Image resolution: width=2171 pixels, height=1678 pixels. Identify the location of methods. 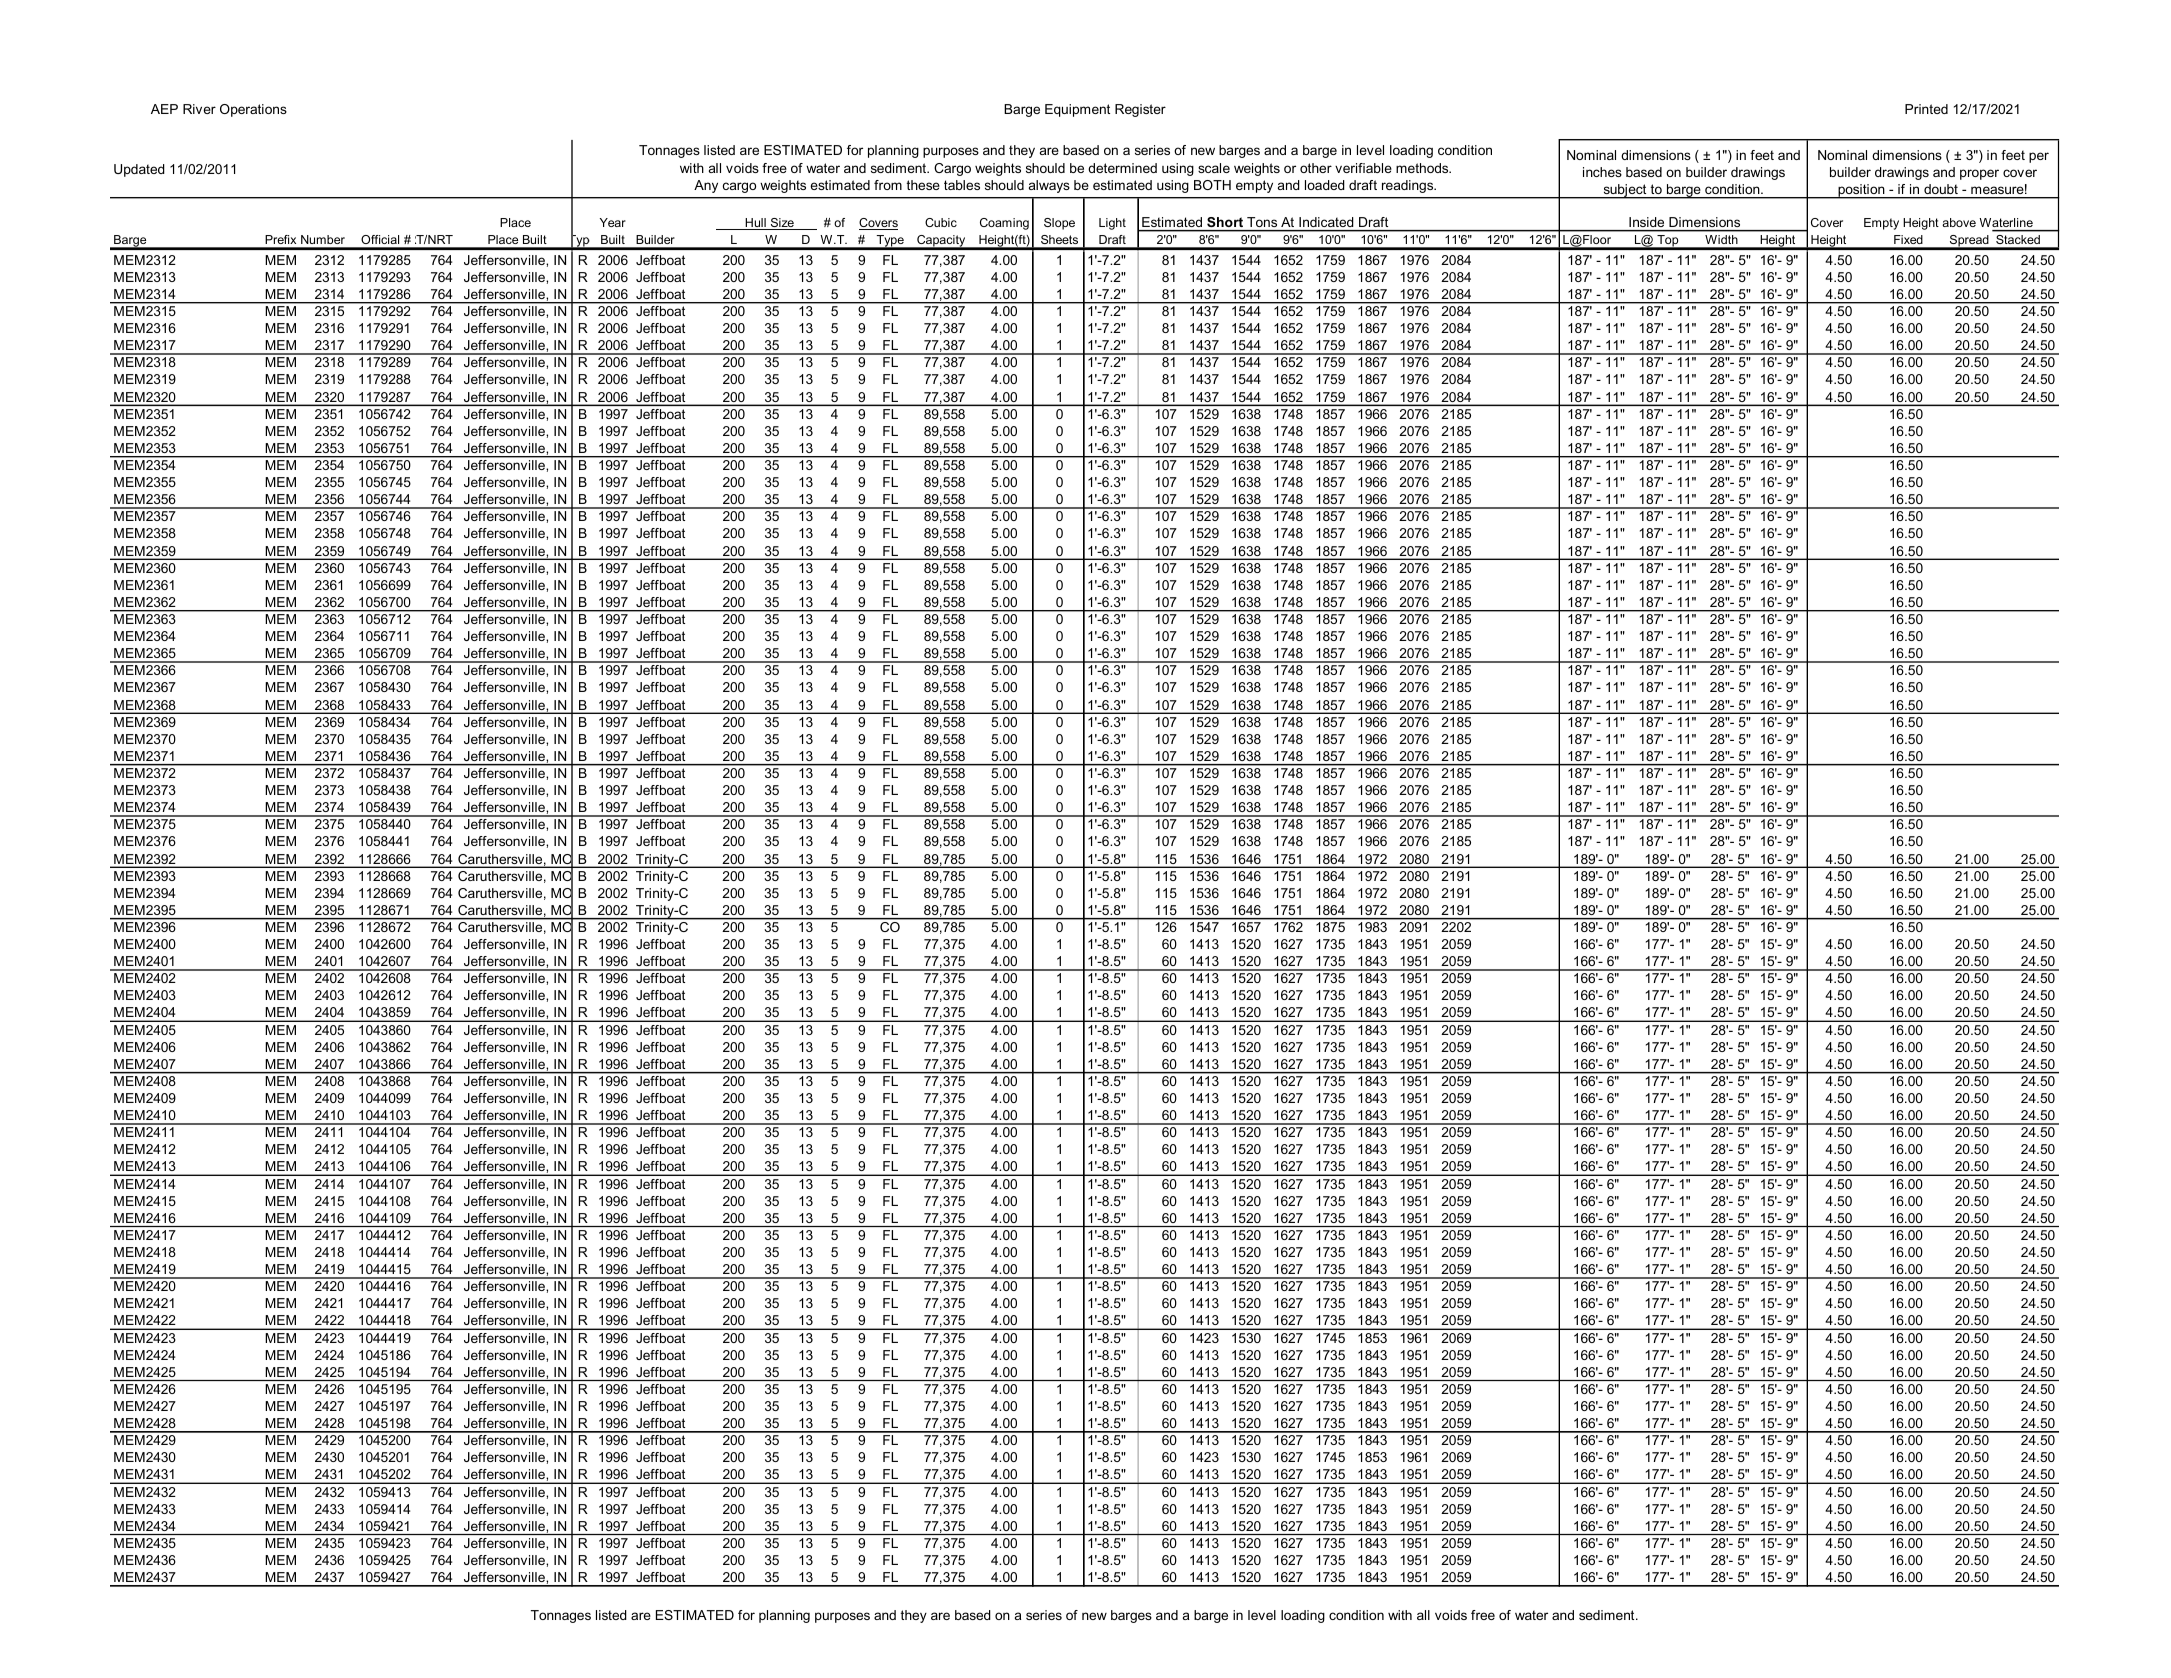
(1423, 168).
